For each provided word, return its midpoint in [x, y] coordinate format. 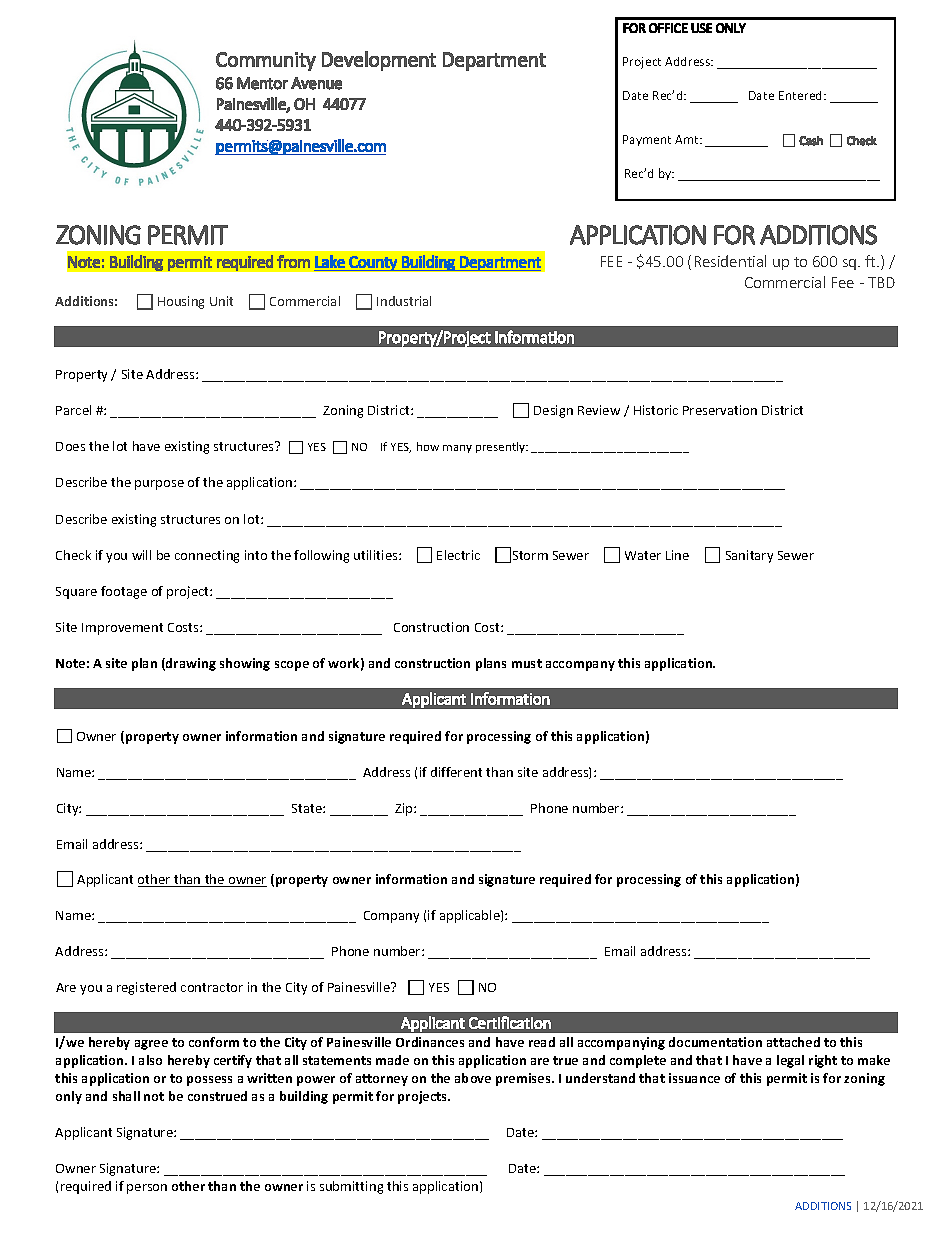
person [147, 1189]
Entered [802, 95]
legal [790, 1061]
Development [379, 61]
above [473, 1078]
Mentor [262, 83]
